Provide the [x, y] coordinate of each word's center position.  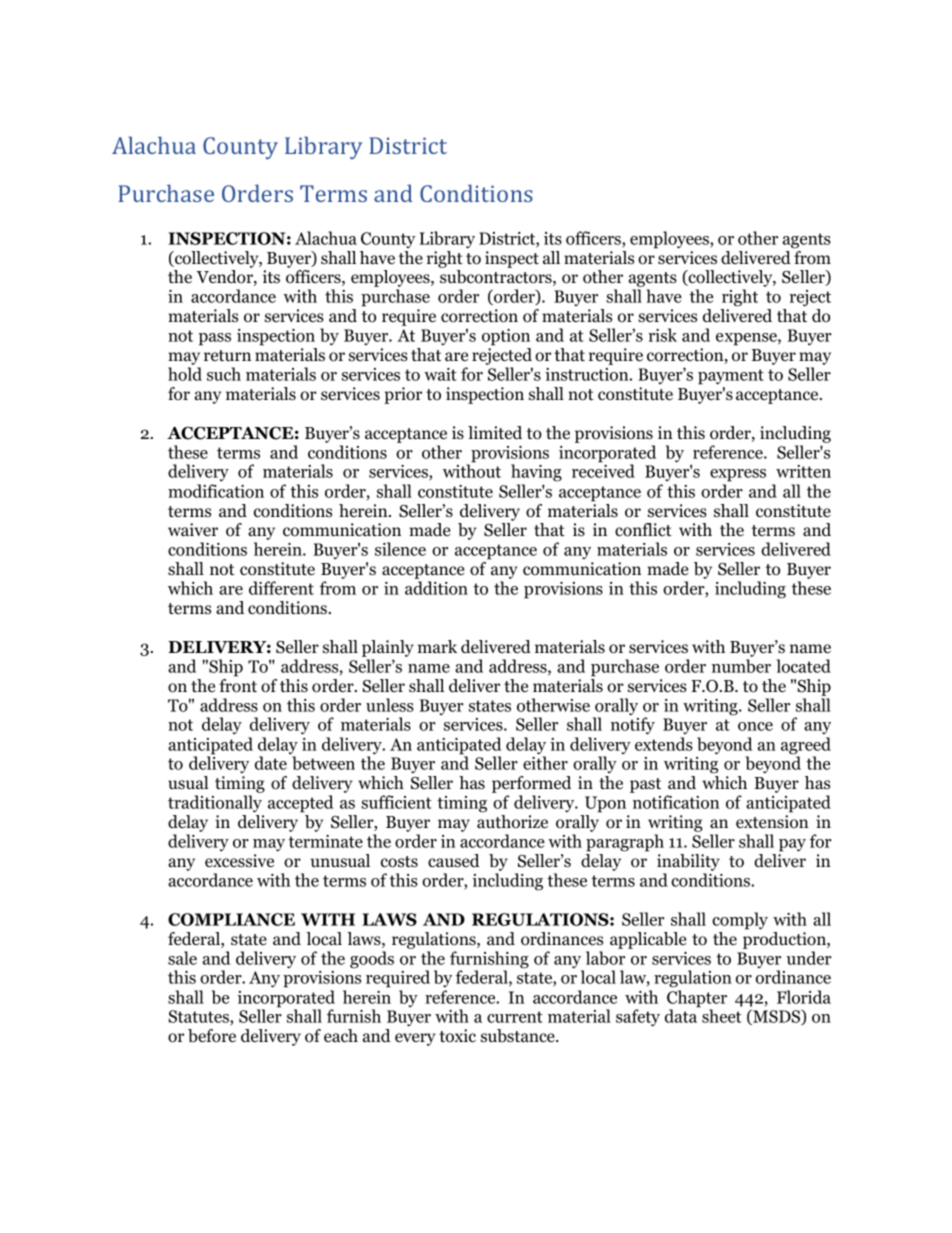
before [212, 1036]
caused [454, 861]
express [738, 475]
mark [437, 646]
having [536, 473]
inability [688, 862]
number [741, 666]
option [506, 337]
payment [731, 377]
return [227, 356]
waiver [193, 530]
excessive [239, 861]
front [238, 686]
